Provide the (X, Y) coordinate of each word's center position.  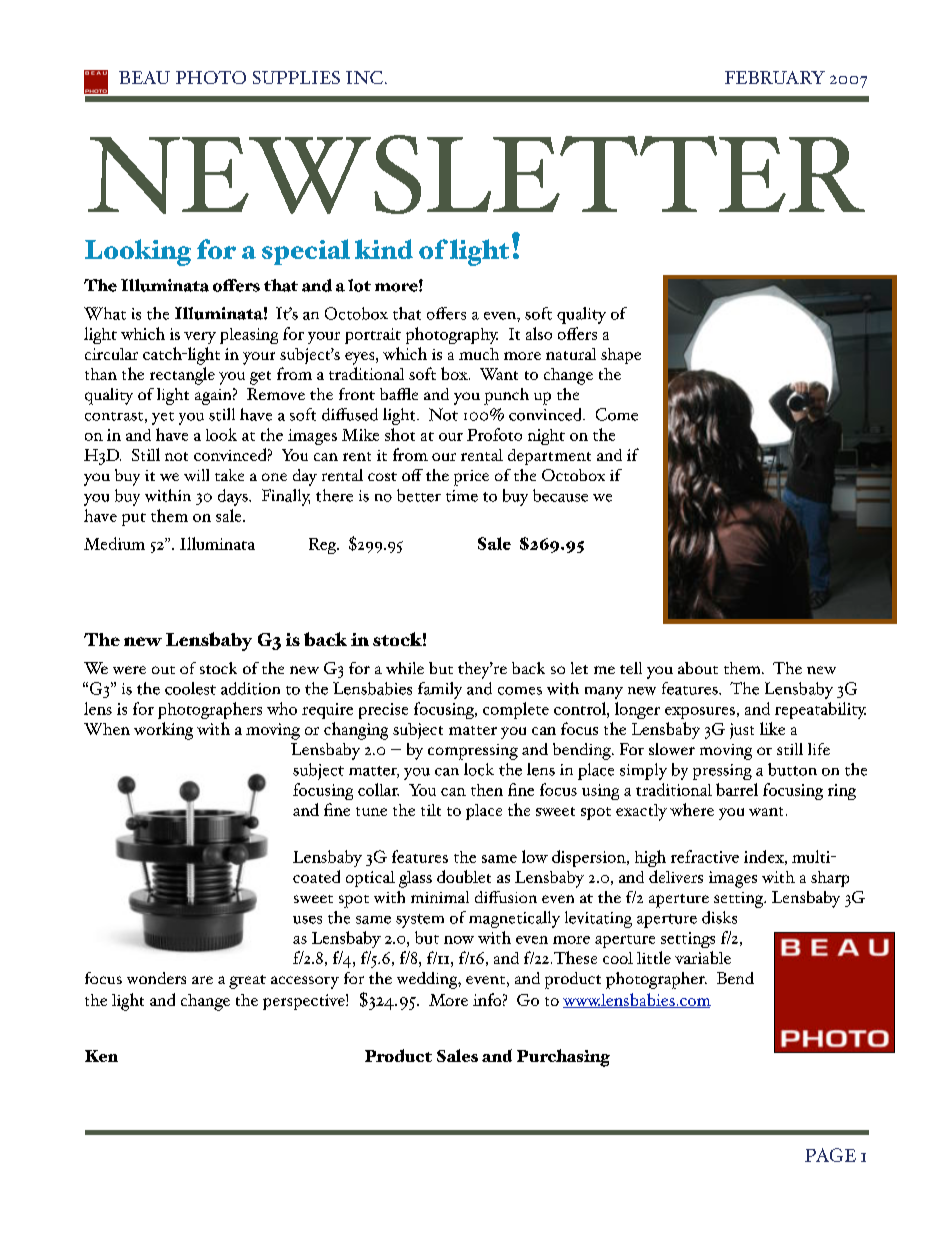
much (479, 354)
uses (307, 920)
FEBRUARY (775, 77)
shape (621, 356)
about (698, 668)
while (405, 668)
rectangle (182, 376)
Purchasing (563, 1058)
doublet (464, 876)
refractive (705, 856)
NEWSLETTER (476, 174)
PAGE (830, 1155)
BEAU (144, 77)
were (129, 670)
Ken (101, 1056)
